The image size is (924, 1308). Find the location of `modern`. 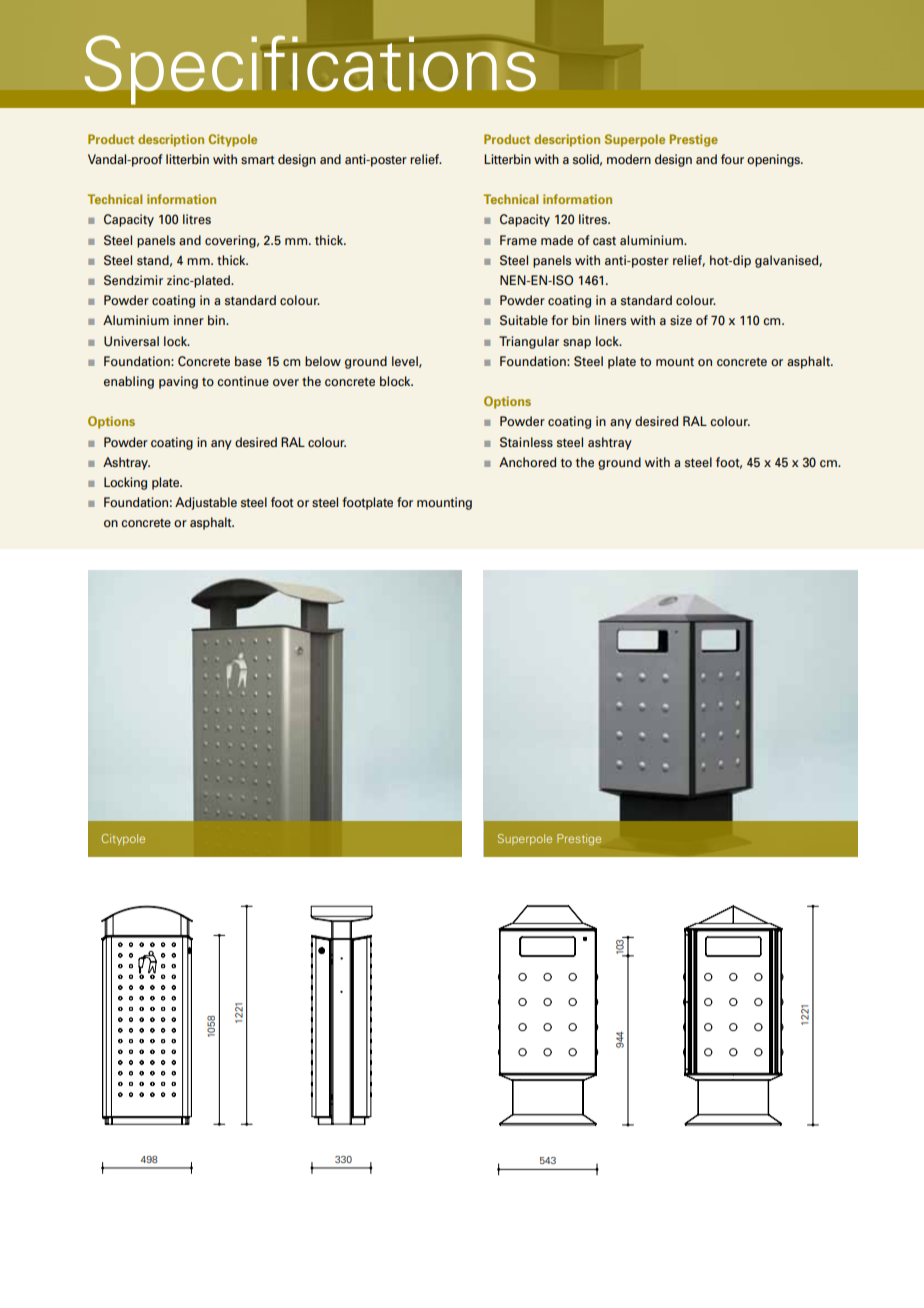

modern is located at coordinates (629, 159).
